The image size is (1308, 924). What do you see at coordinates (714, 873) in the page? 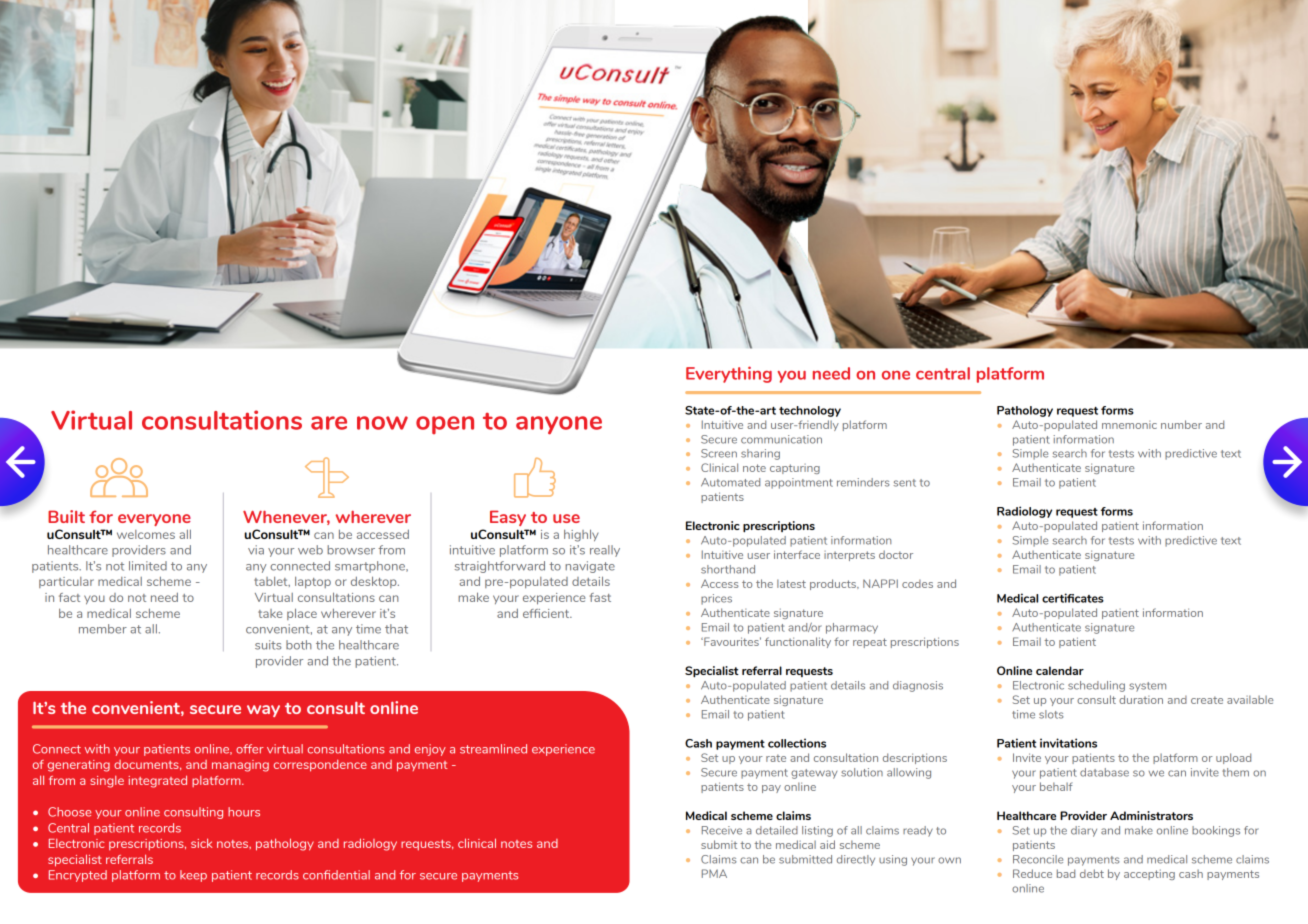
I see `PMA` at bounding box center [714, 873].
